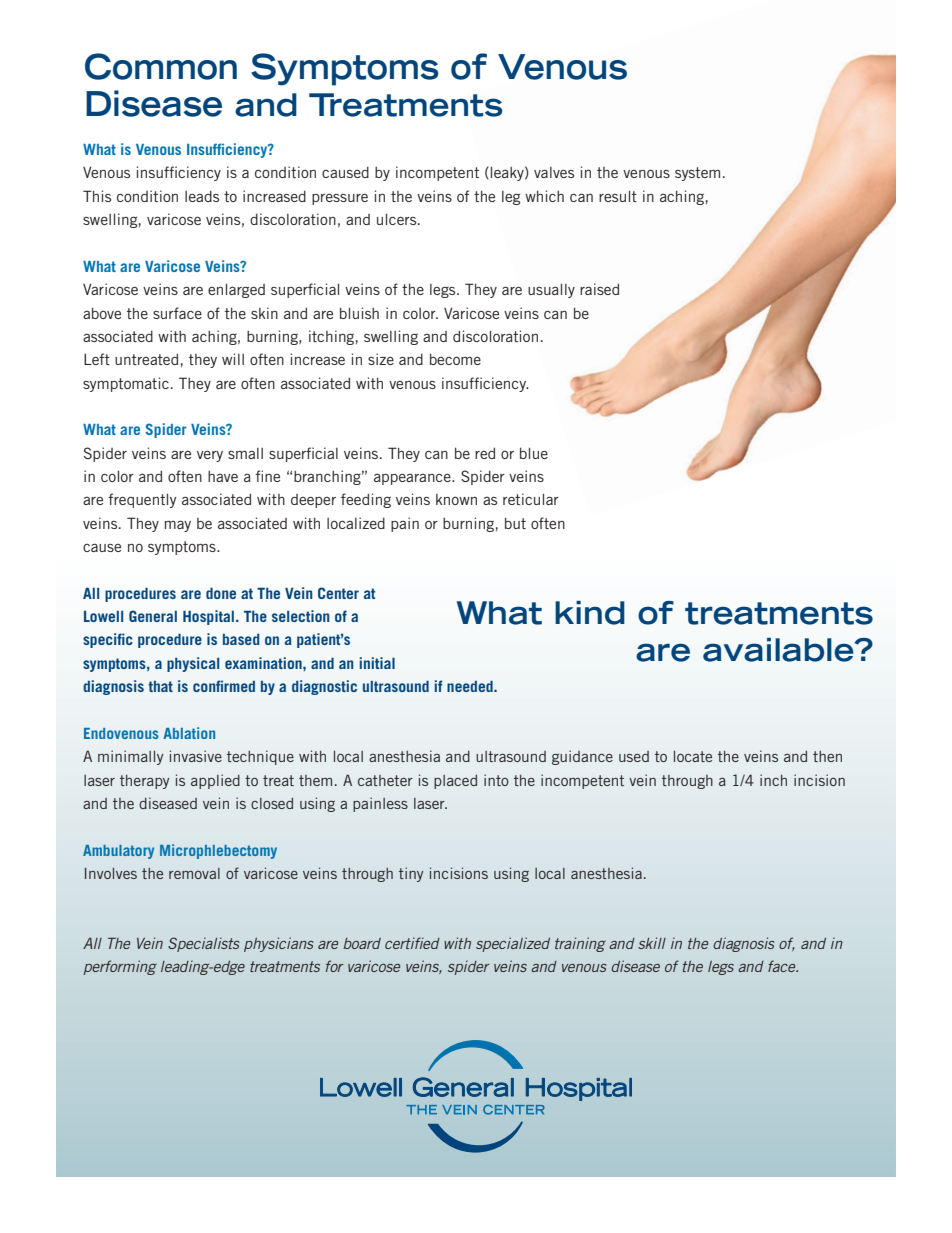 Image resolution: width=952 pixels, height=1233 pixels. I want to click on system, so click(697, 174).
